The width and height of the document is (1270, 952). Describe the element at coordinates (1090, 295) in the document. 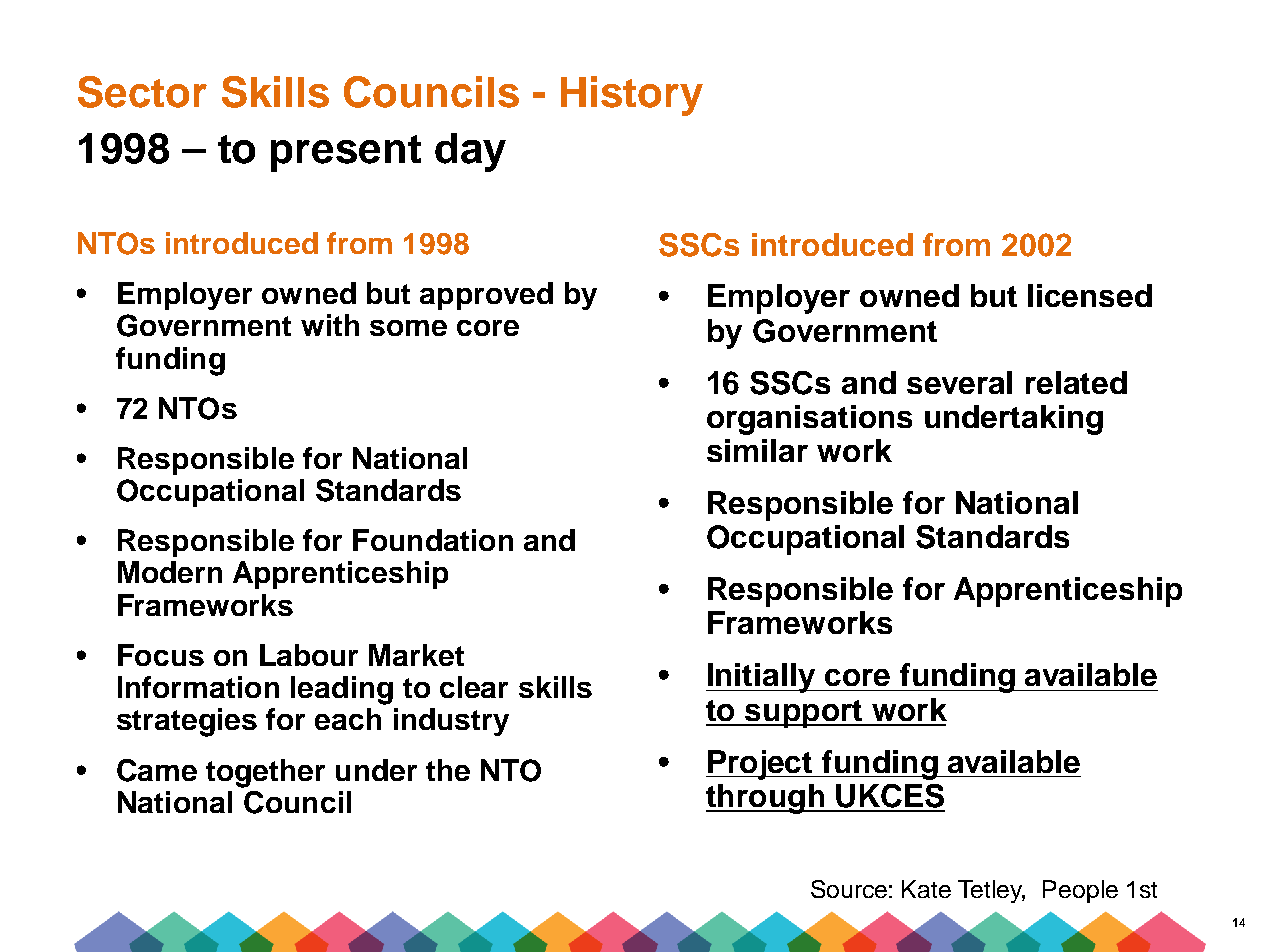

I see `licensed` at that location.
